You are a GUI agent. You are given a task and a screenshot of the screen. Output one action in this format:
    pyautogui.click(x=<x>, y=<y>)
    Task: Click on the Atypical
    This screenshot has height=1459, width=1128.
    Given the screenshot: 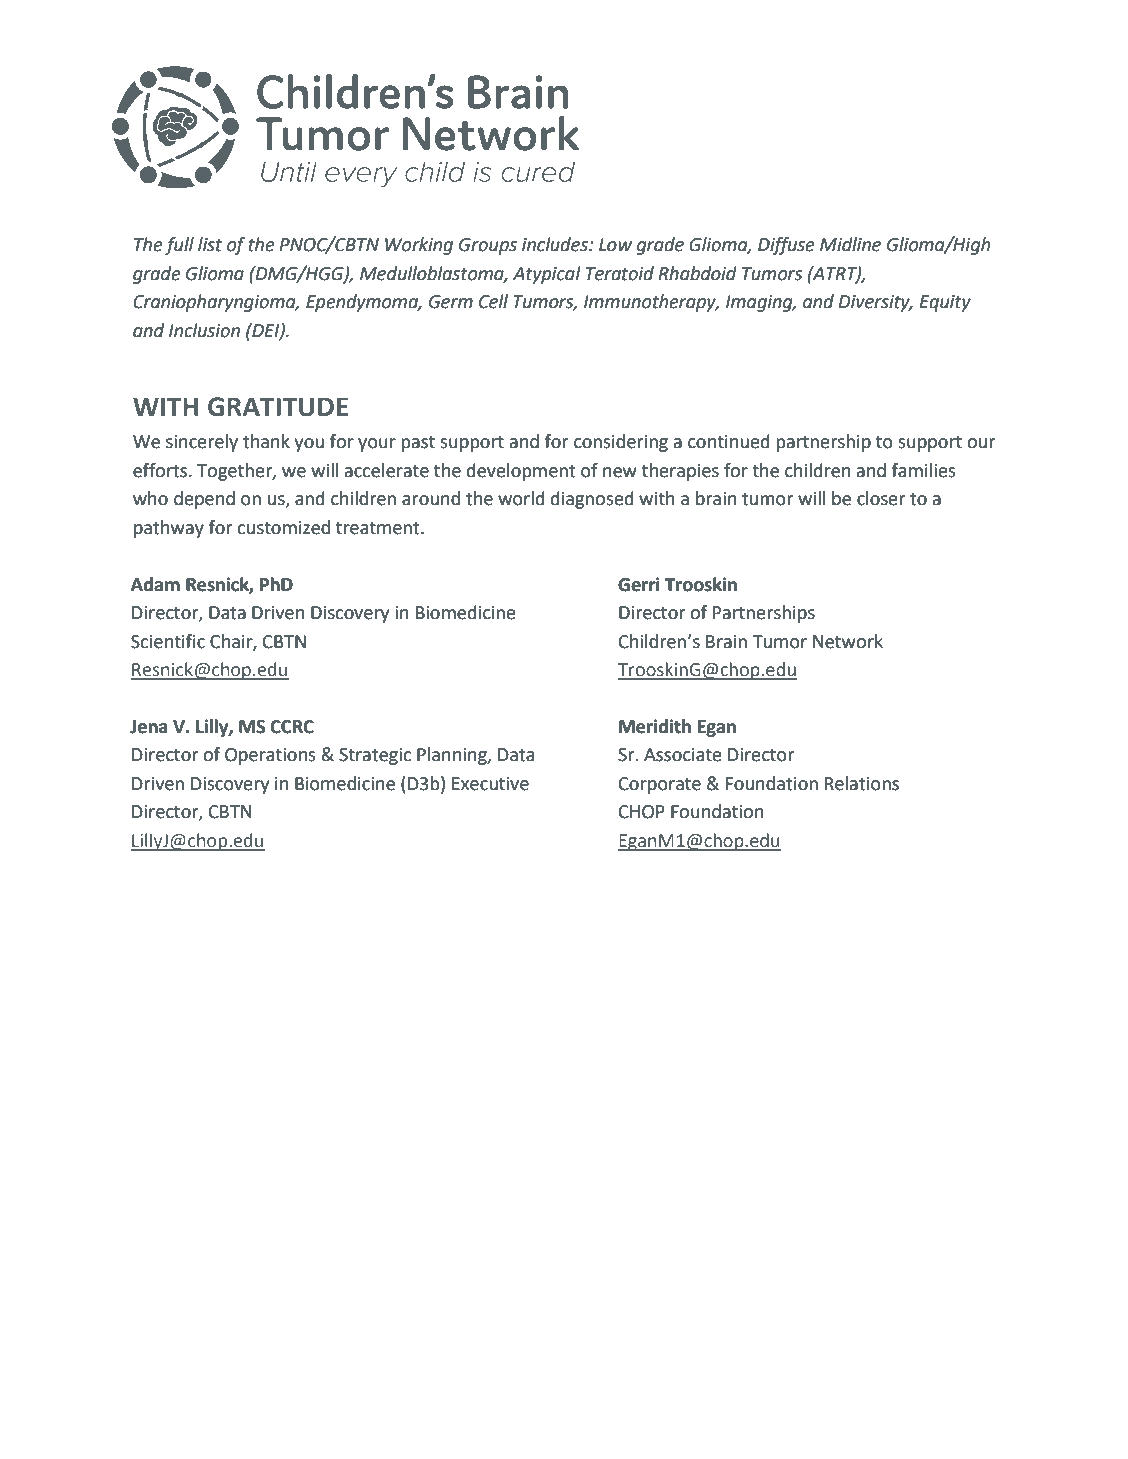 What is the action you would take?
    pyautogui.click(x=547, y=275)
